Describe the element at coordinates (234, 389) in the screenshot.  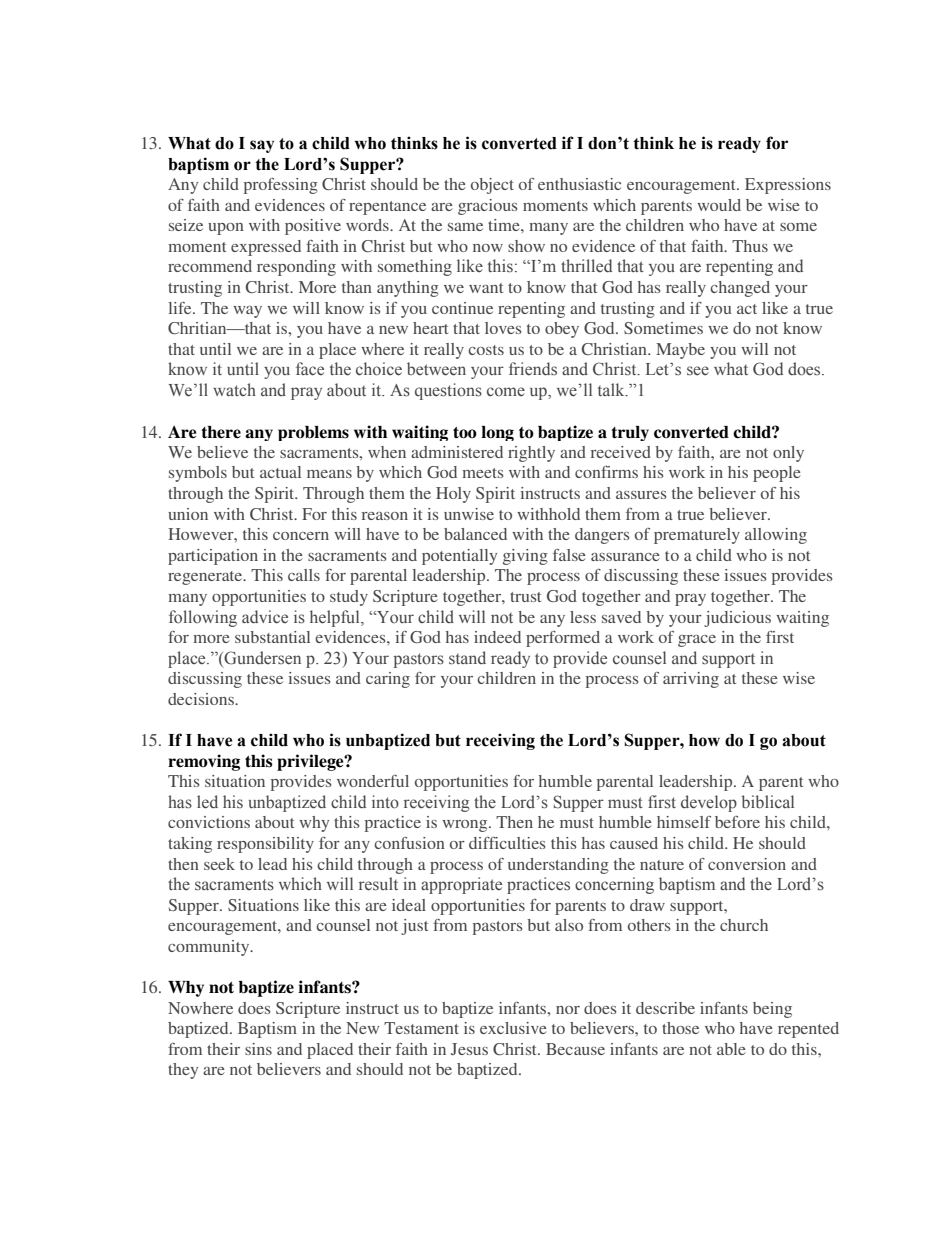
I see `watch` at that location.
